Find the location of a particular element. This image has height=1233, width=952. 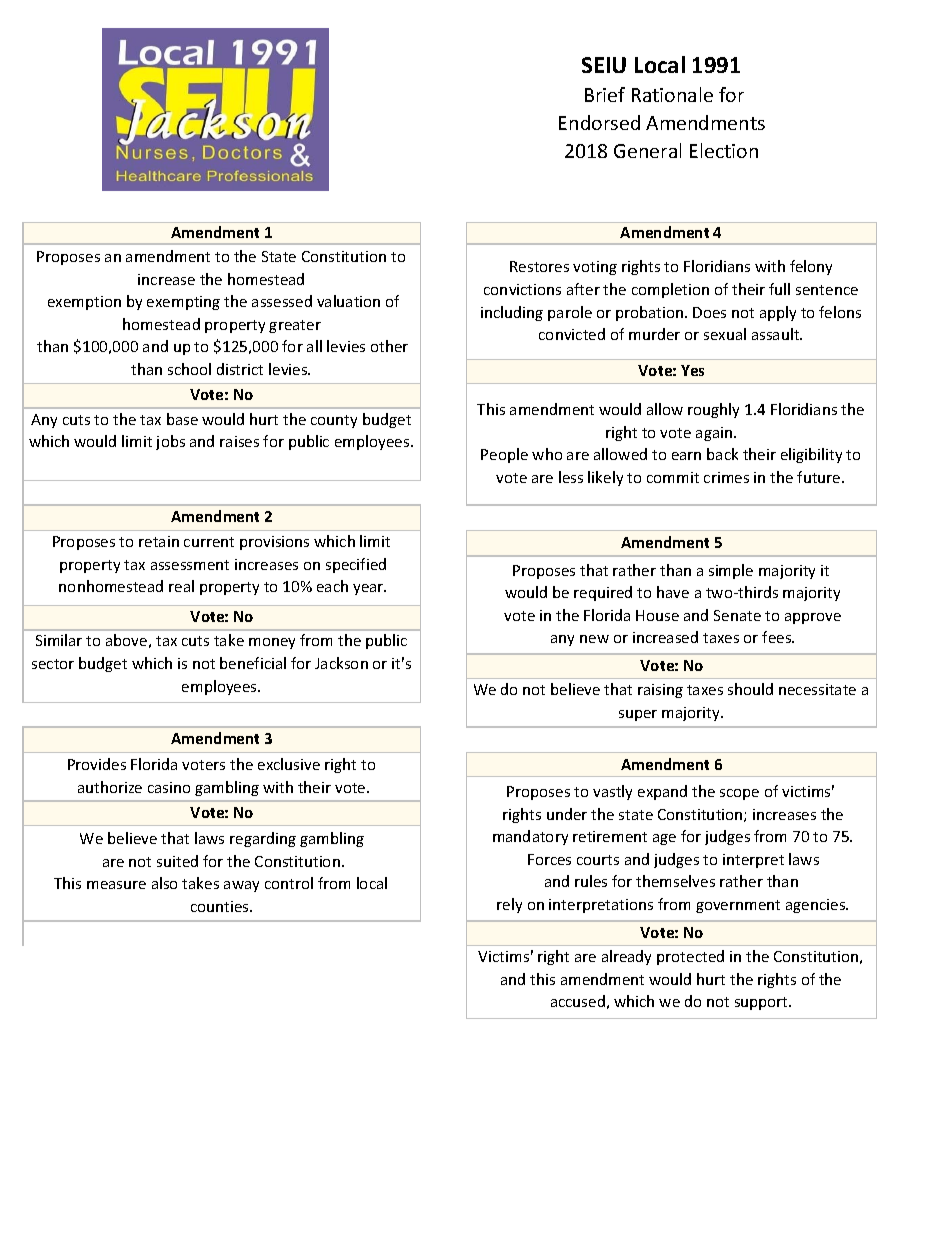

scope is located at coordinates (739, 794).
